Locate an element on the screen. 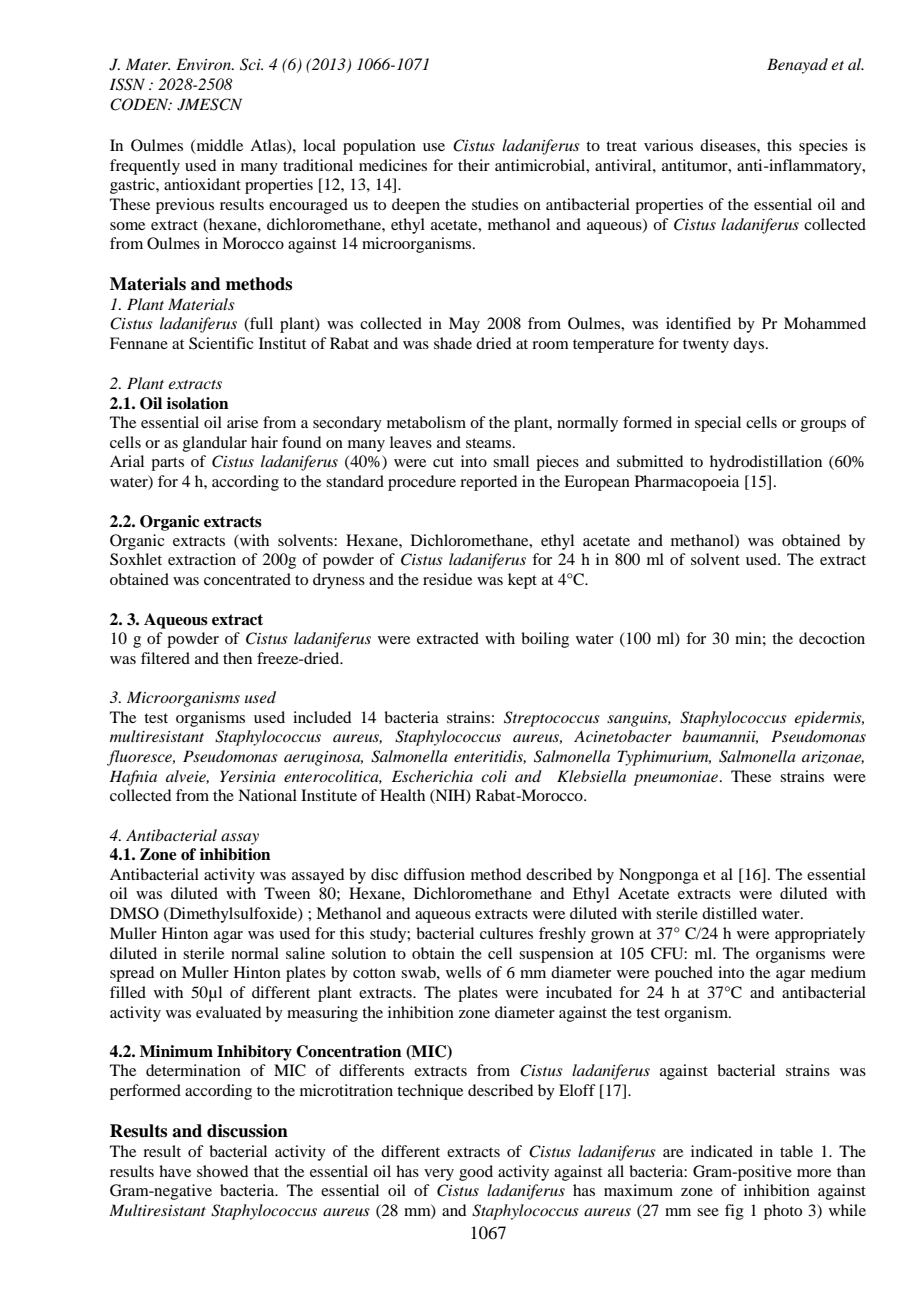 Image resolution: width=924 pixels, height=1308 pixels. photo is located at coordinates (783, 1212).
